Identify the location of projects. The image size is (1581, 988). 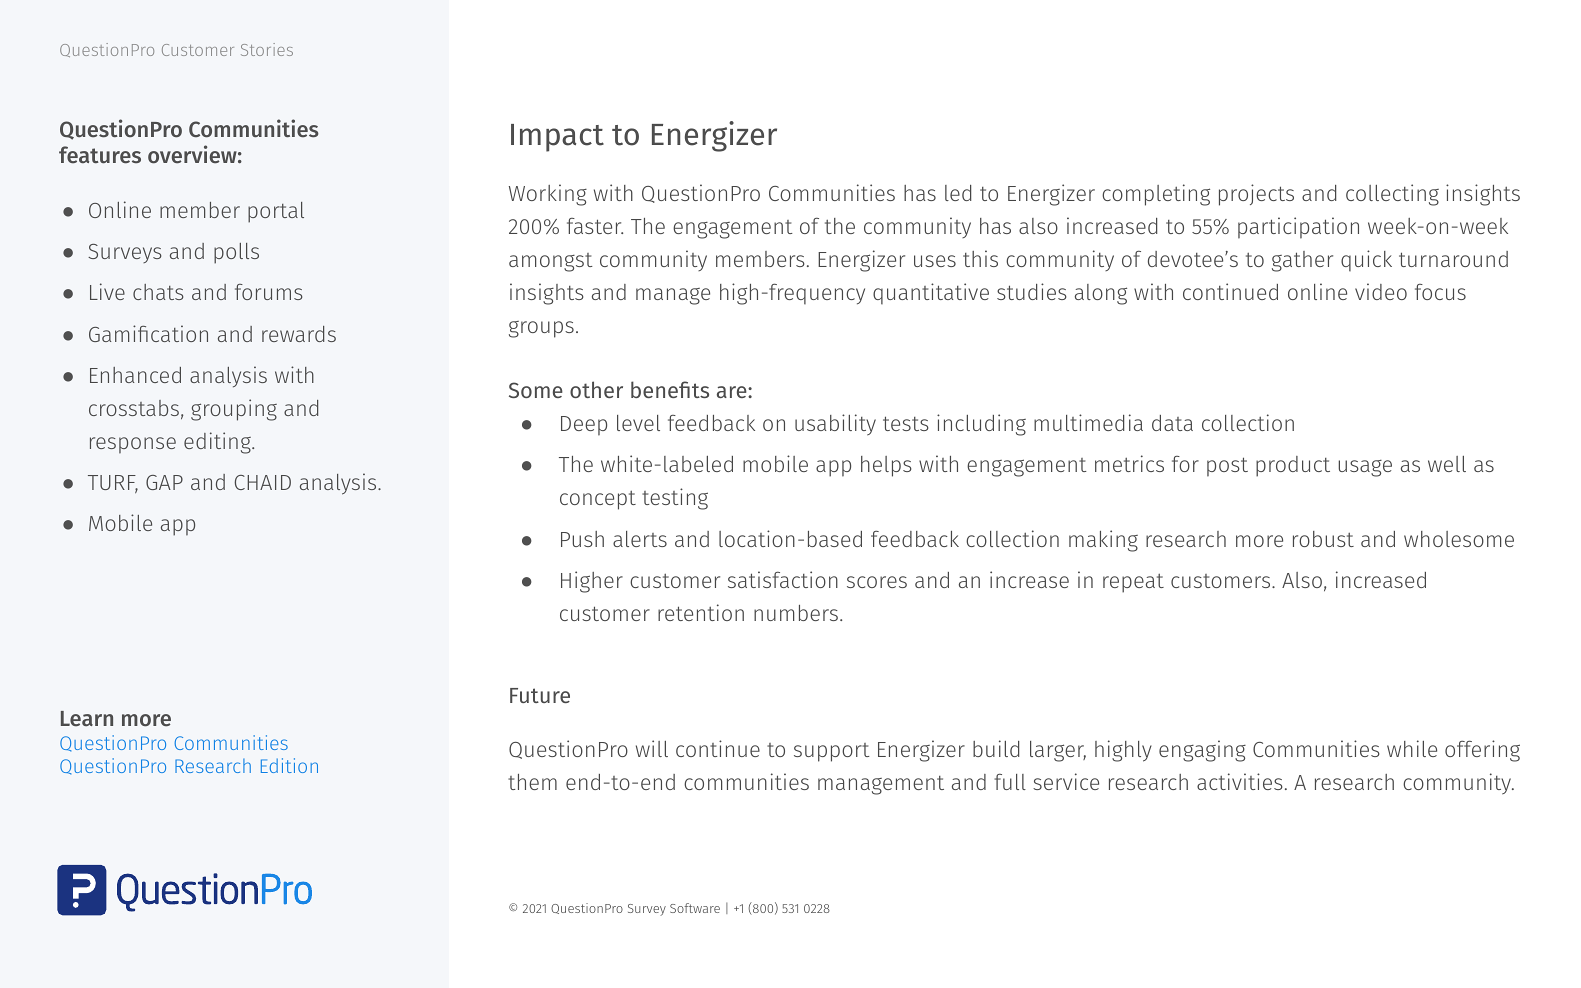
(1256, 195).
